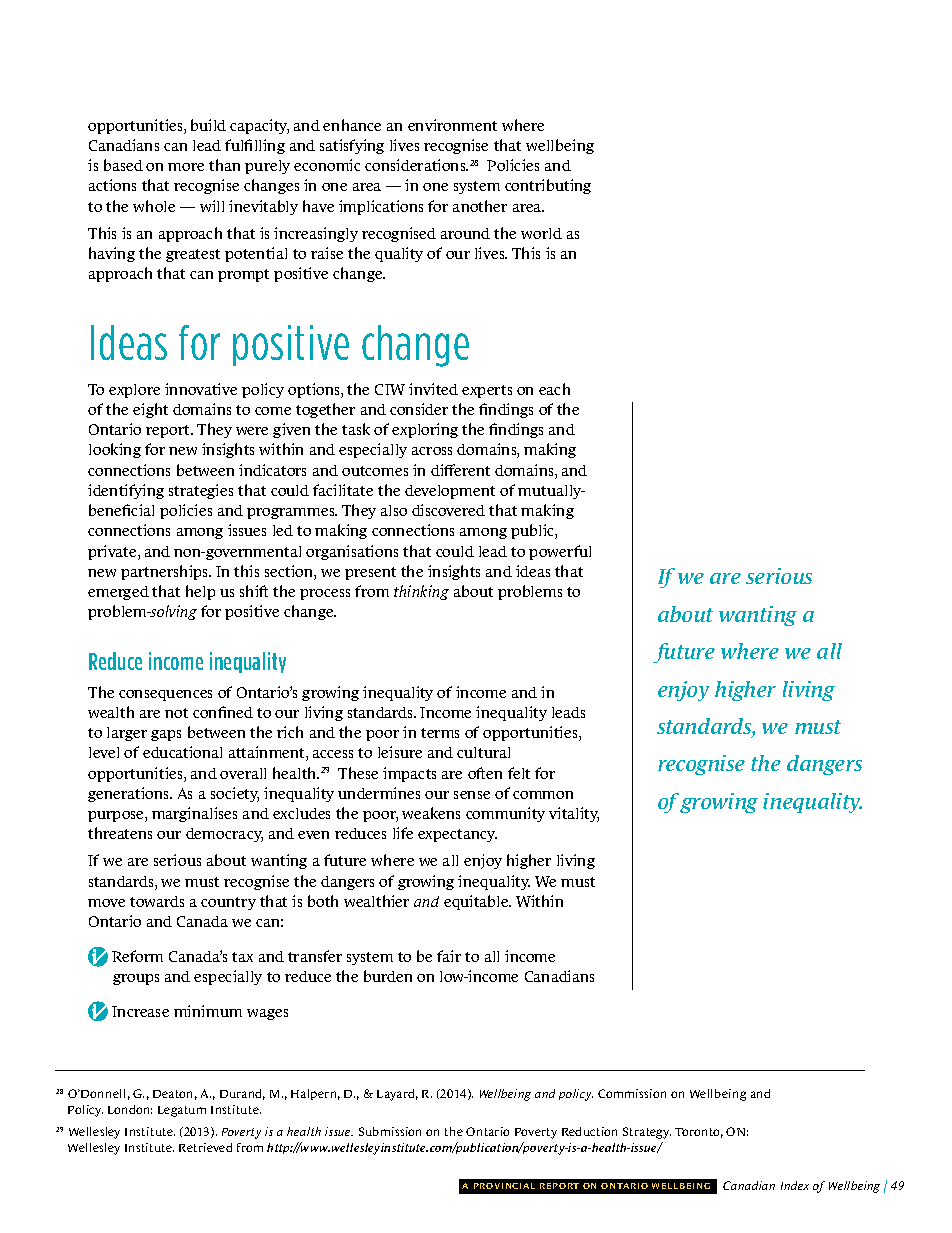 This screenshot has width=952, height=1233. Describe the element at coordinates (554, 389) in the screenshot. I see `each` at that location.
